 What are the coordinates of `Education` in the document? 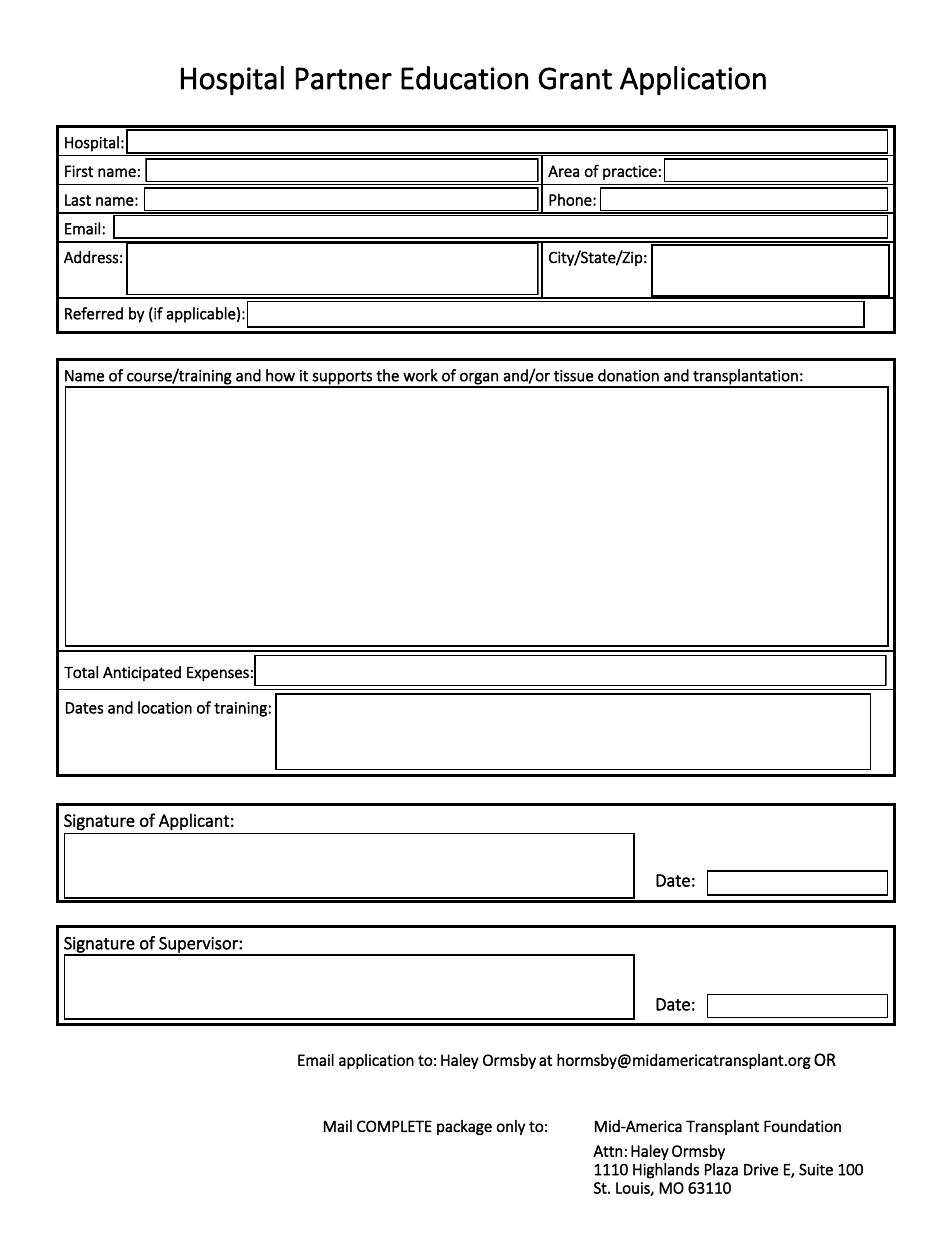 It's located at (464, 78).
